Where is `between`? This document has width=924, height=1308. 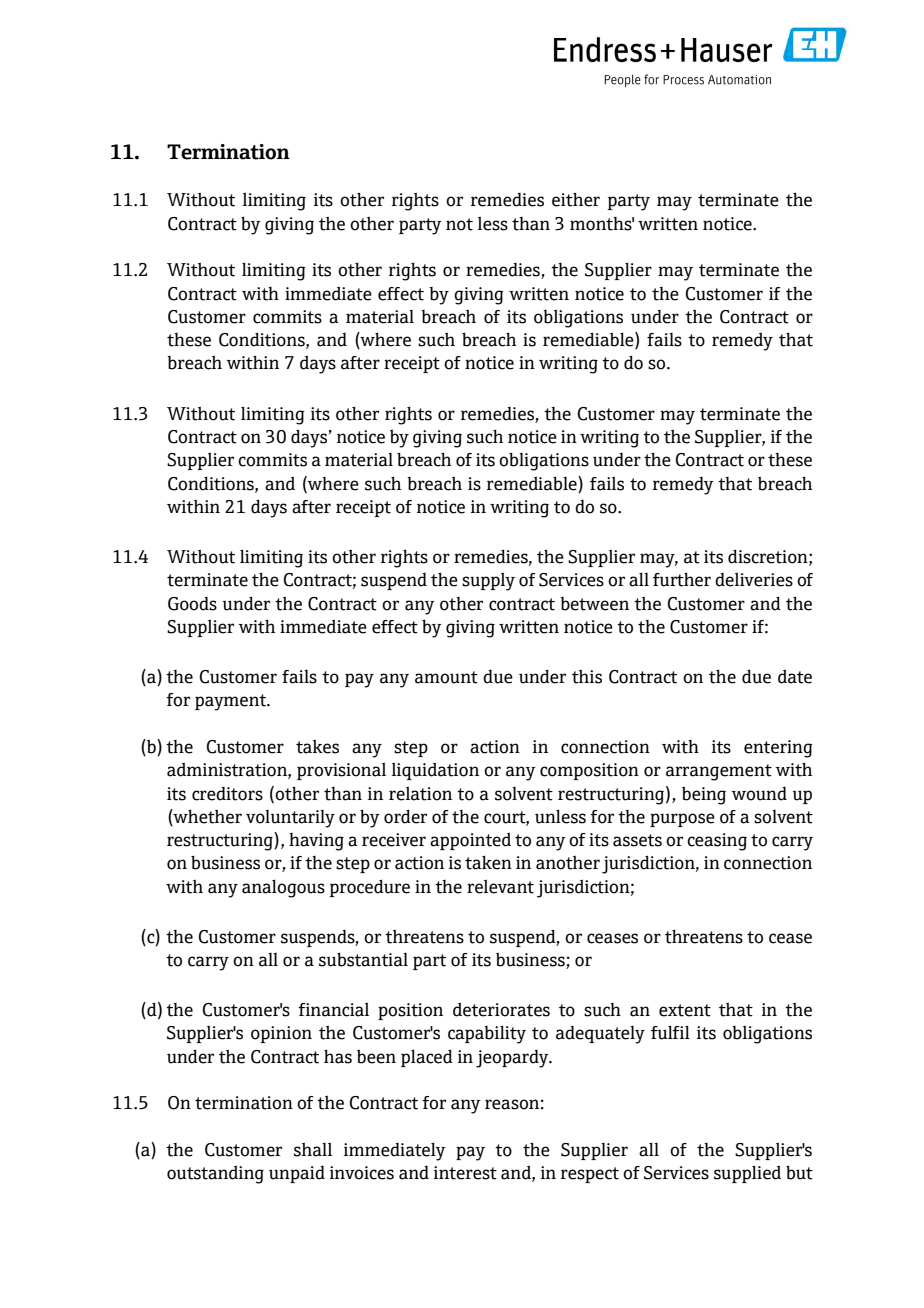 between is located at coordinates (594, 604).
